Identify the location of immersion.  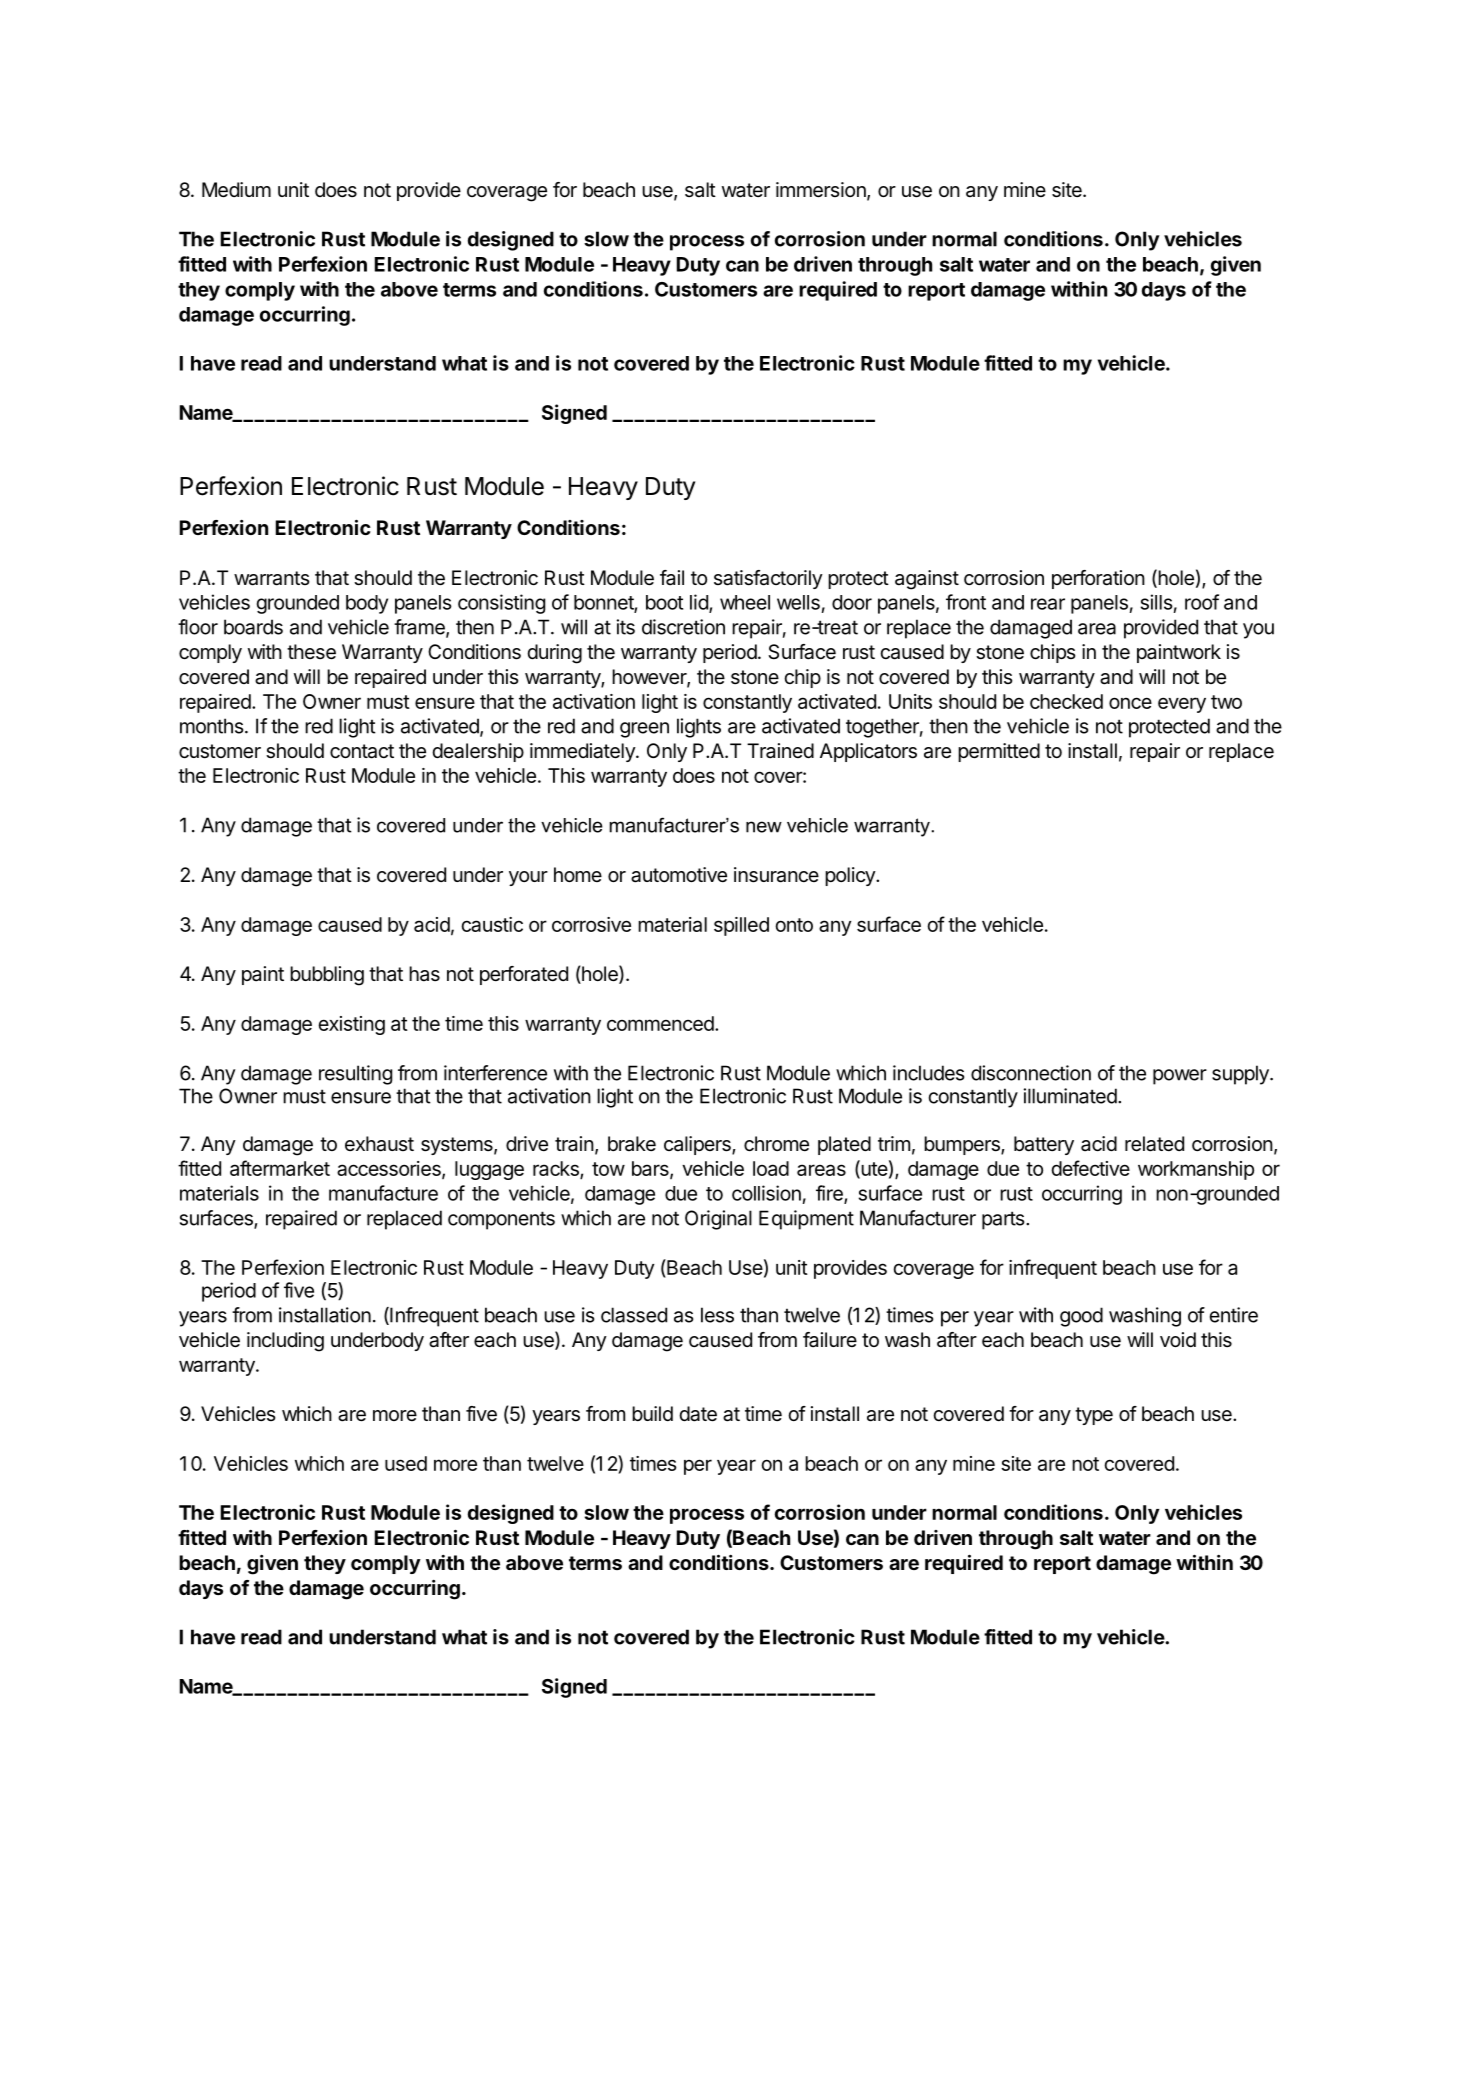
(822, 191).
